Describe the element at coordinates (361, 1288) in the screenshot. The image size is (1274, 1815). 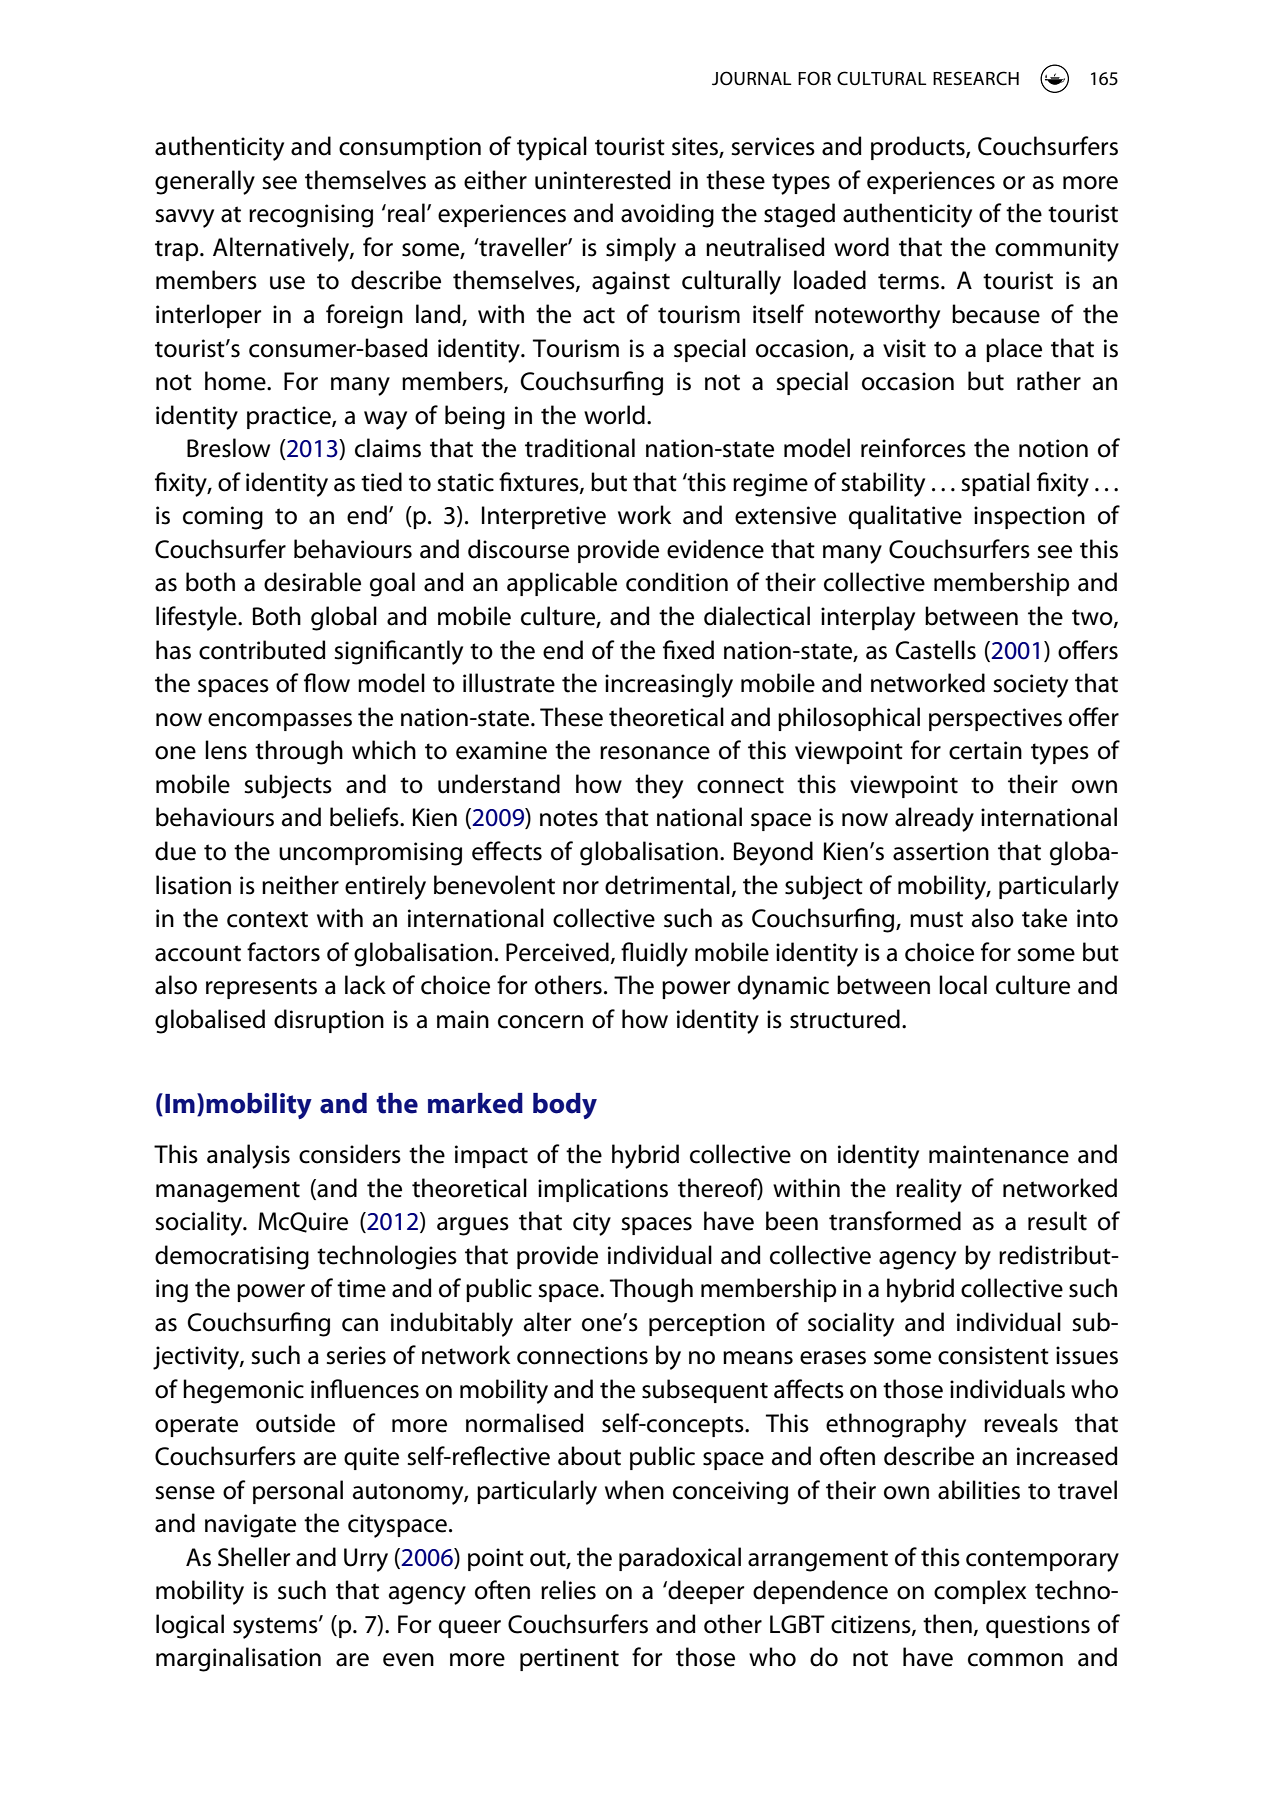
I see `time` at that location.
